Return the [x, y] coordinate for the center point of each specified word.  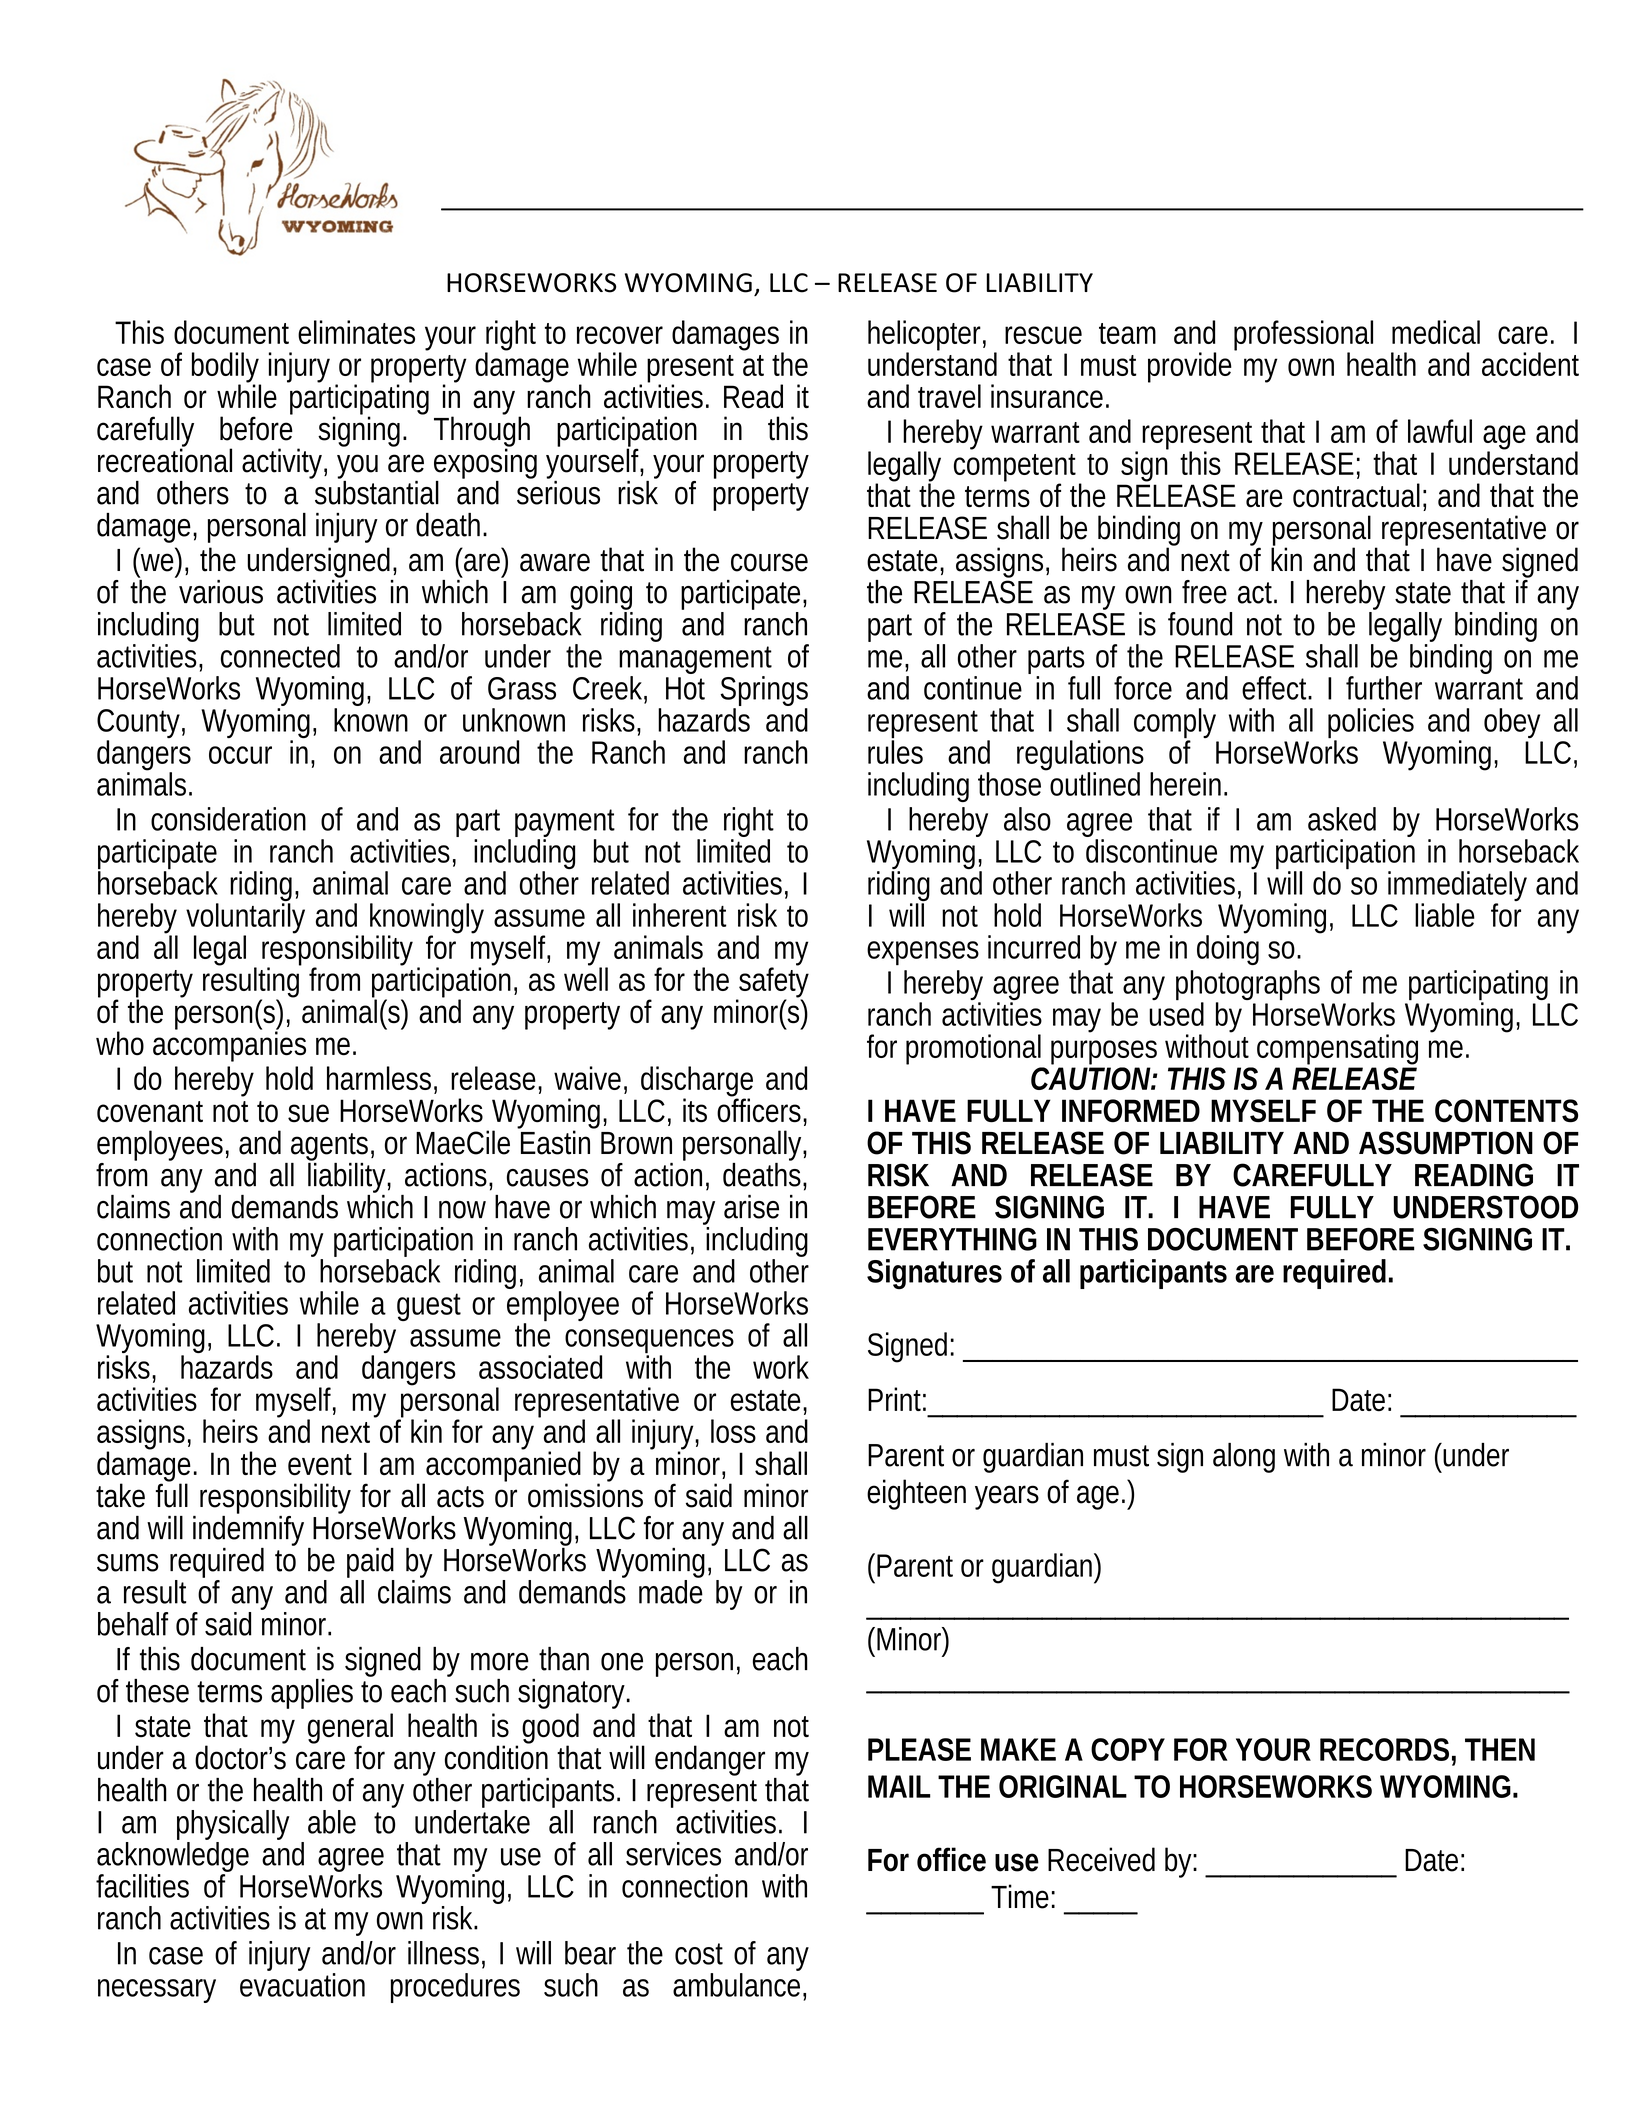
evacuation [302, 1985]
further [1384, 688]
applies [312, 1694]
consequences [649, 1342]
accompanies [229, 1045]
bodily [226, 369]
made [671, 1592]
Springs [764, 692]
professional [1303, 336]
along [1244, 1458]
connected [280, 656]
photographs [1248, 986]
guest [429, 1307]
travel [949, 396]
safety [773, 983]
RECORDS [1384, 1749]
